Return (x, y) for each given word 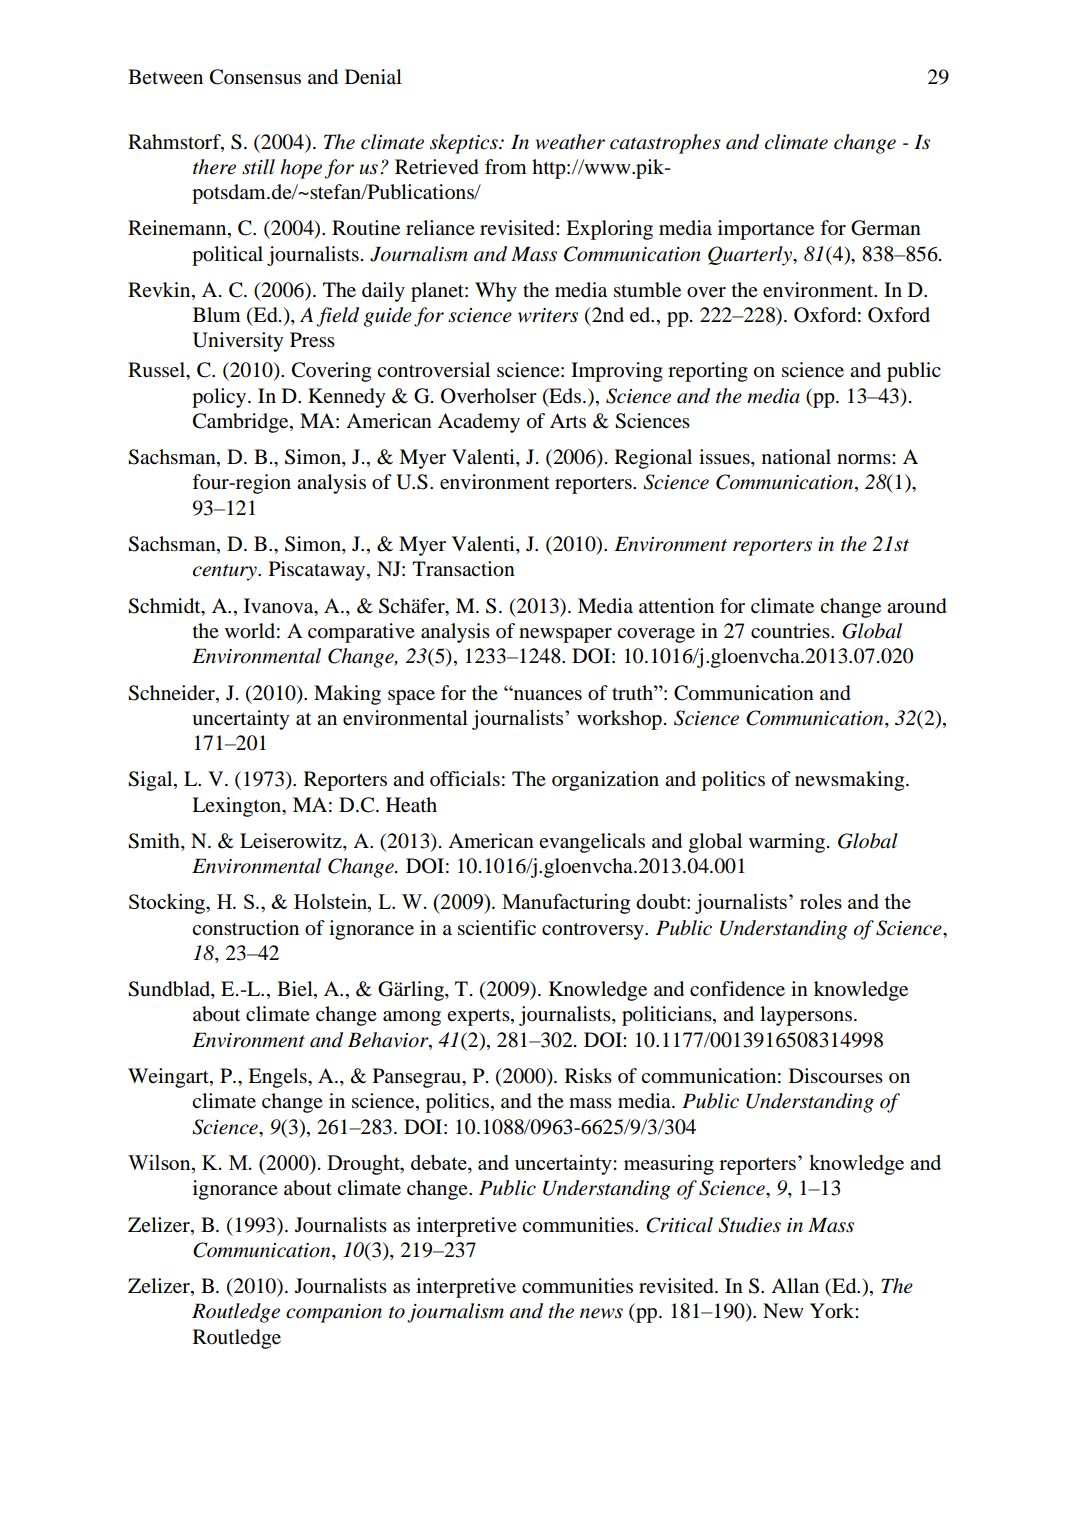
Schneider (172, 693)
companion (334, 1313)
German (886, 228)
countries (791, 631)
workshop (619, 720)
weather (570, 142)
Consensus (255, 77)
